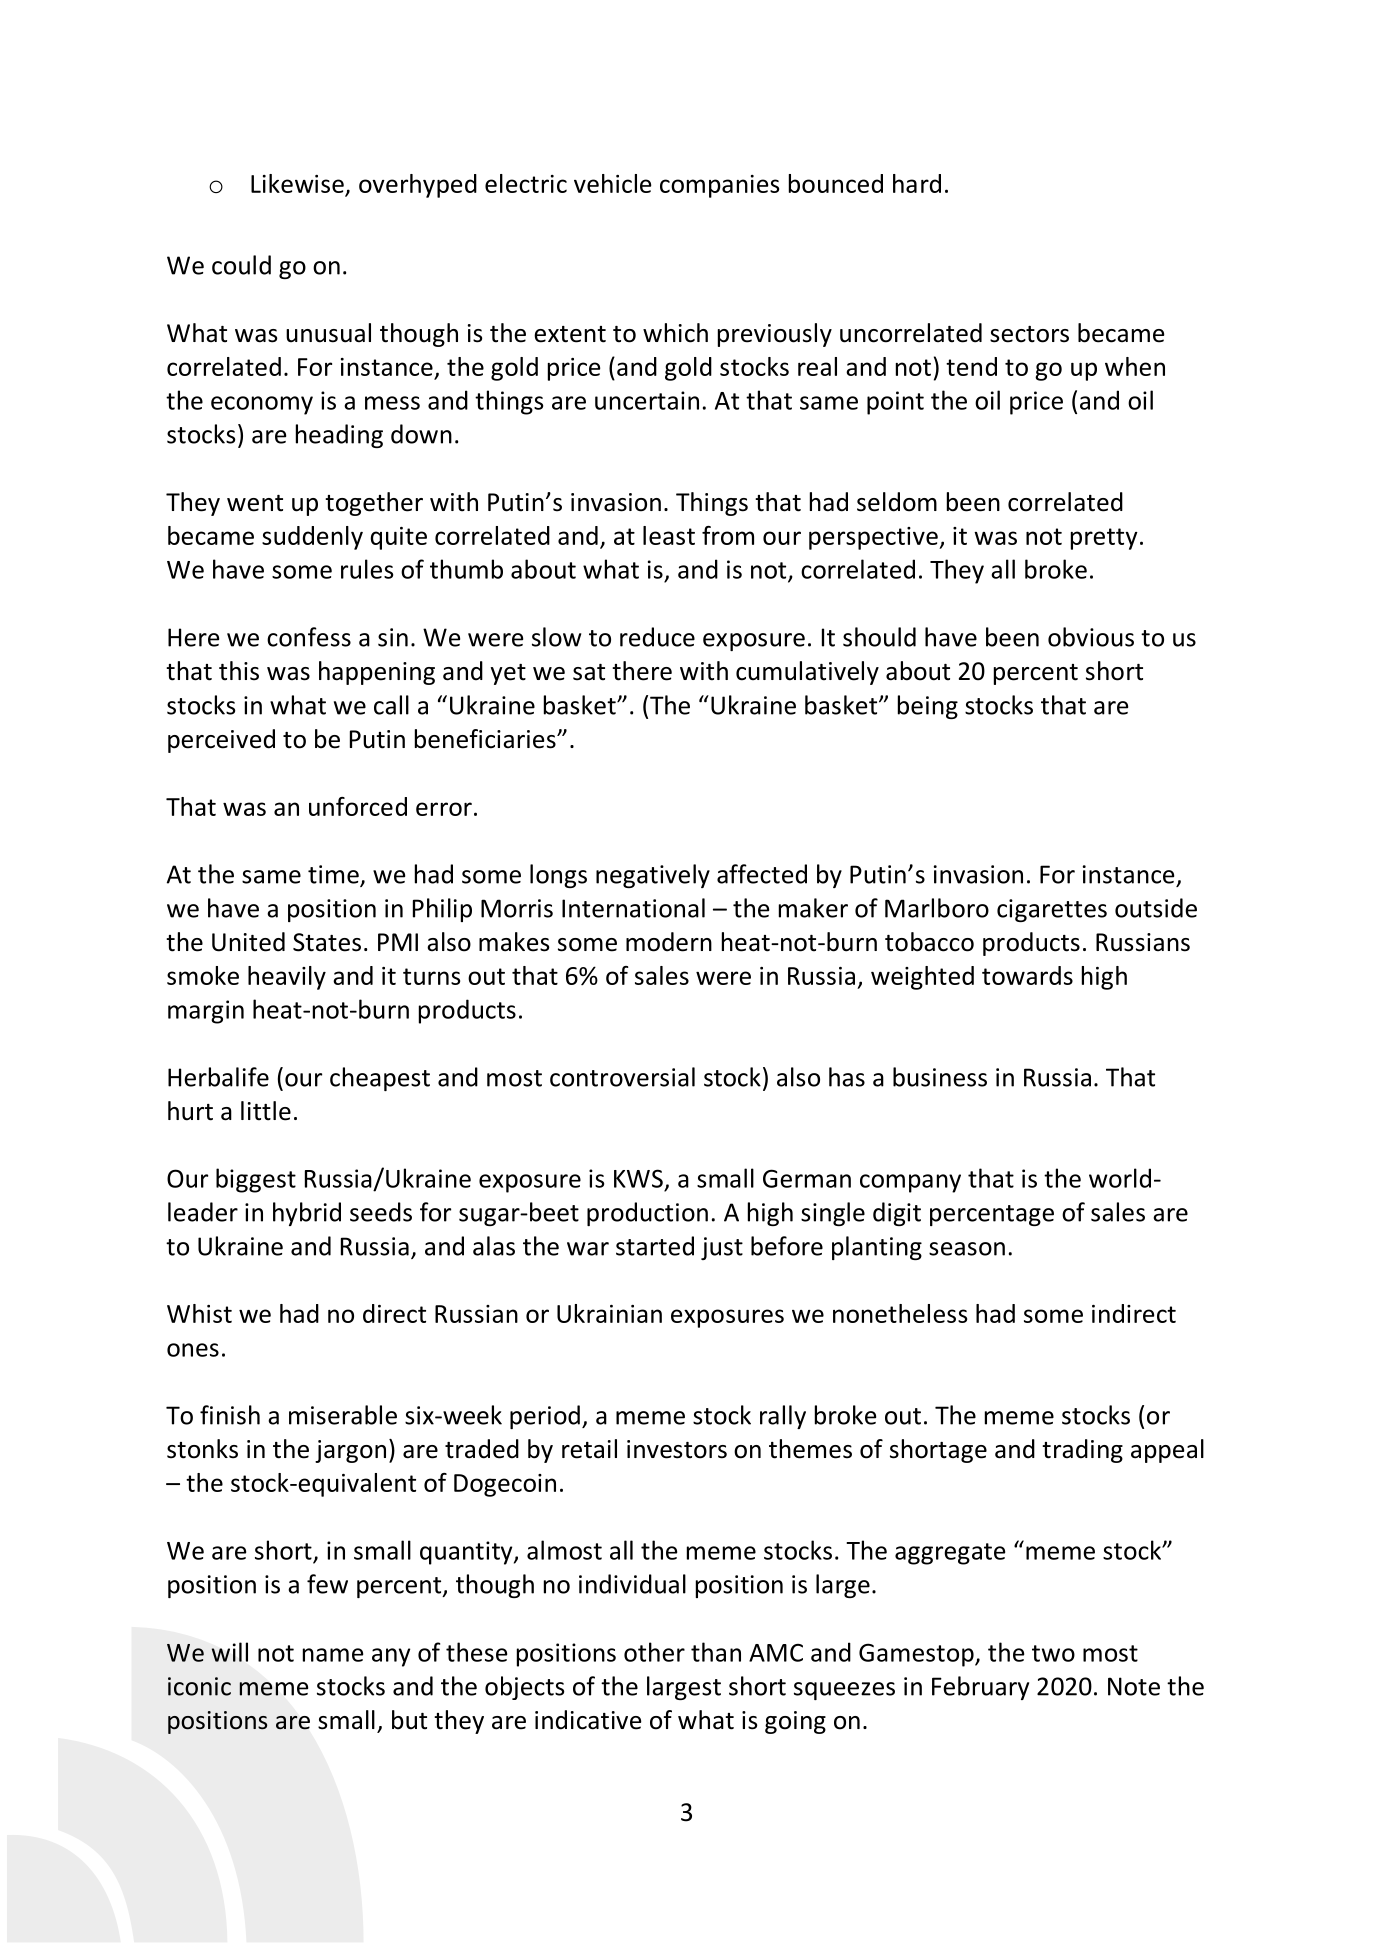 The image size is (1374, 1944). Describe the element at coordinates (609, 1313) in the screenshot. I see `Ukrainian` at that location.
